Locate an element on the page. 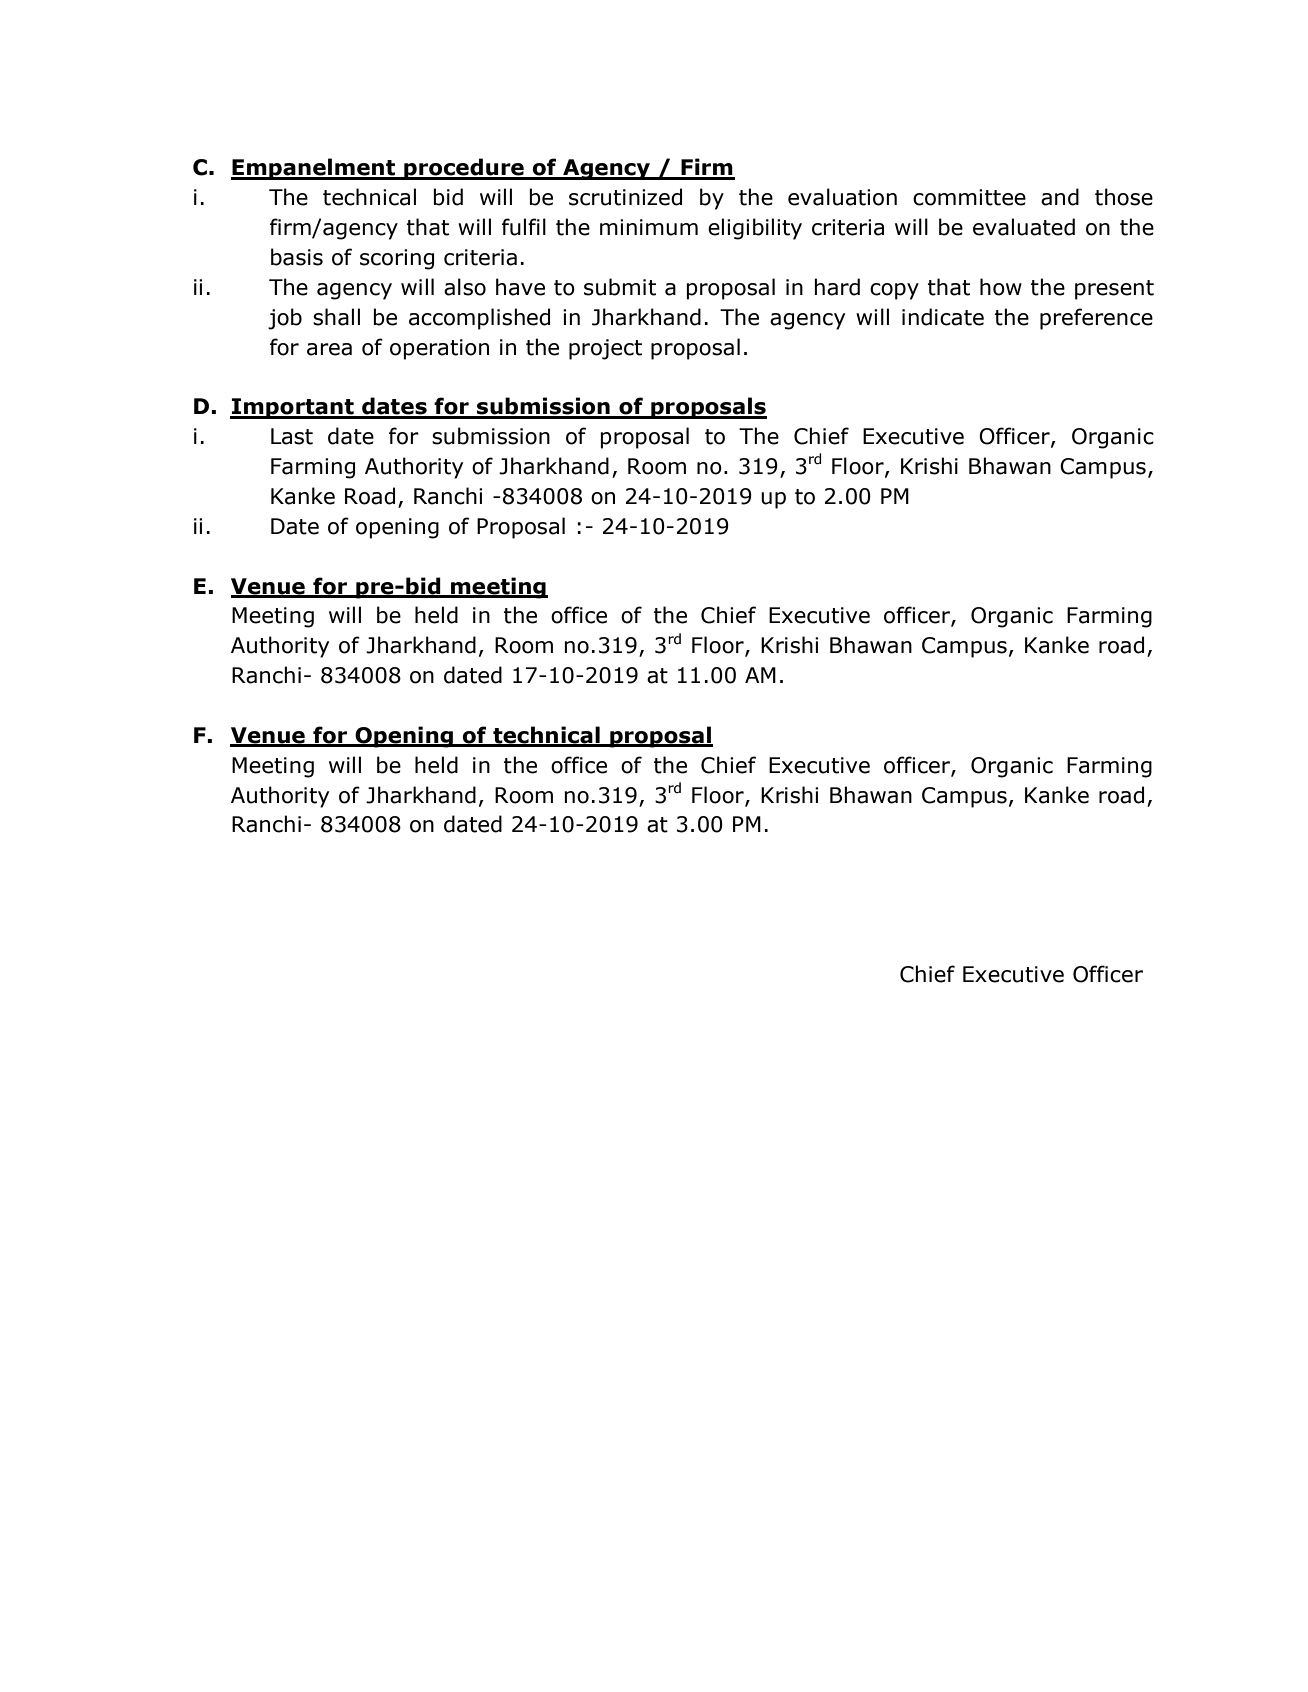  evaluated is located at coordinates (1024, 227).
